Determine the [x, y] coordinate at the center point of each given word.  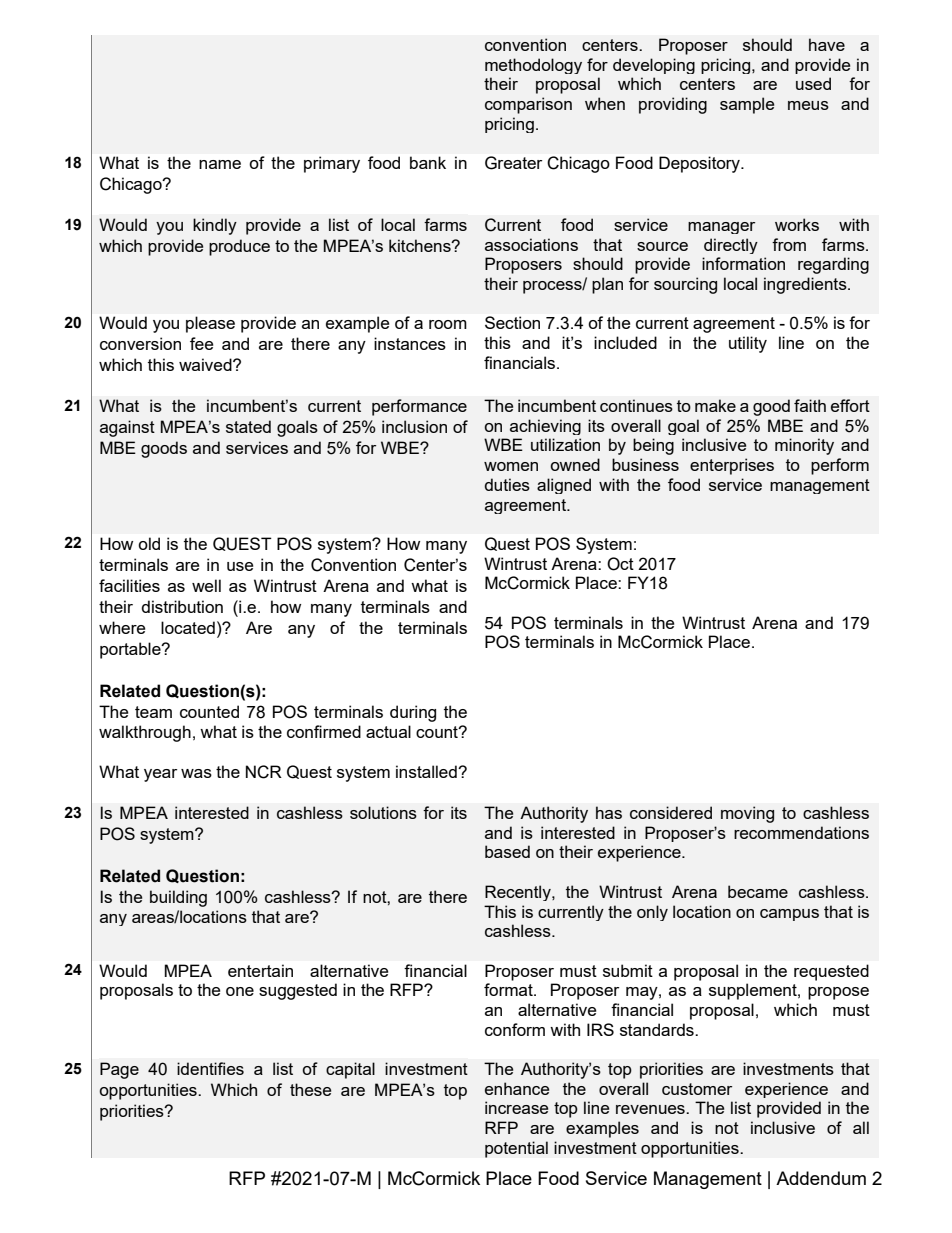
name [220, 164]
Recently [519, 893]
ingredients [806, 285]
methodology [533, 66]
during [413, 713]
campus [789, 915]
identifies [210, 1068]
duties [507, 484]
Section [512, 322]
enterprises [732, 466]
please [210, 324]
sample [747, 105]
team [153, 712]
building [178, 898]
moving [747, 814]
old [149, 543]
